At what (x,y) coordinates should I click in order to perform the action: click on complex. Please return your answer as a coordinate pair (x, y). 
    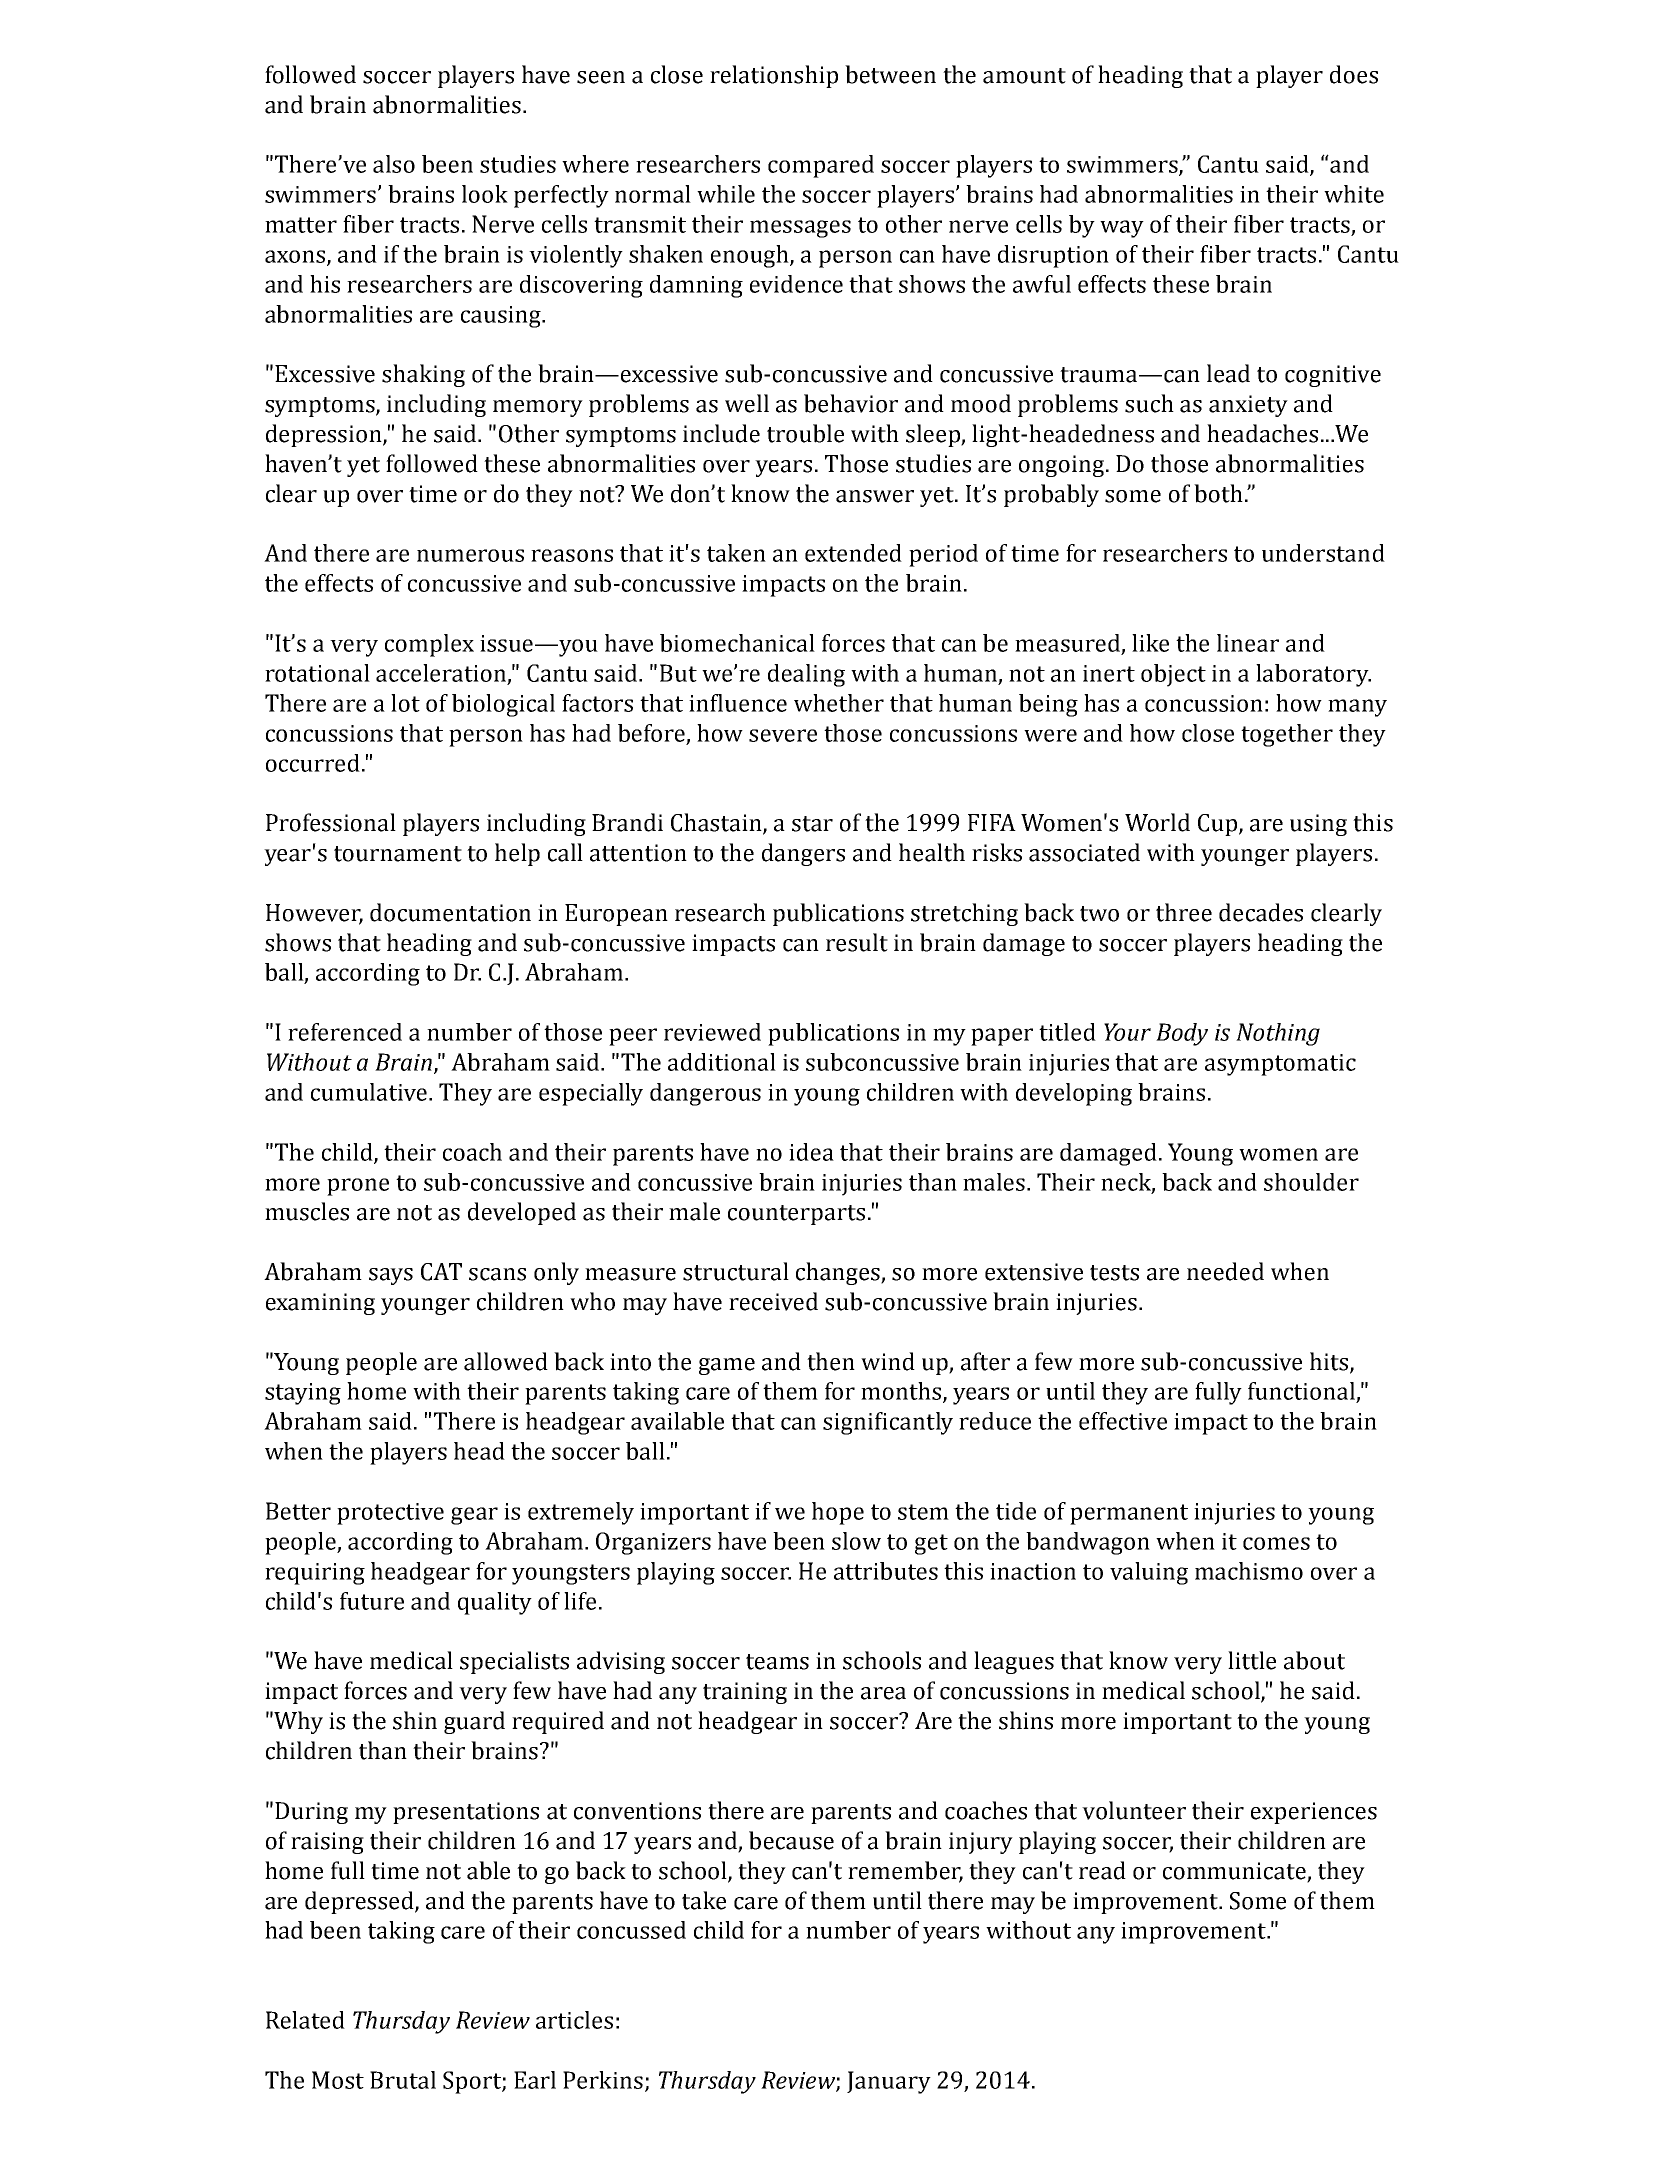
    Looking at the image, I should click on (429, 645).
